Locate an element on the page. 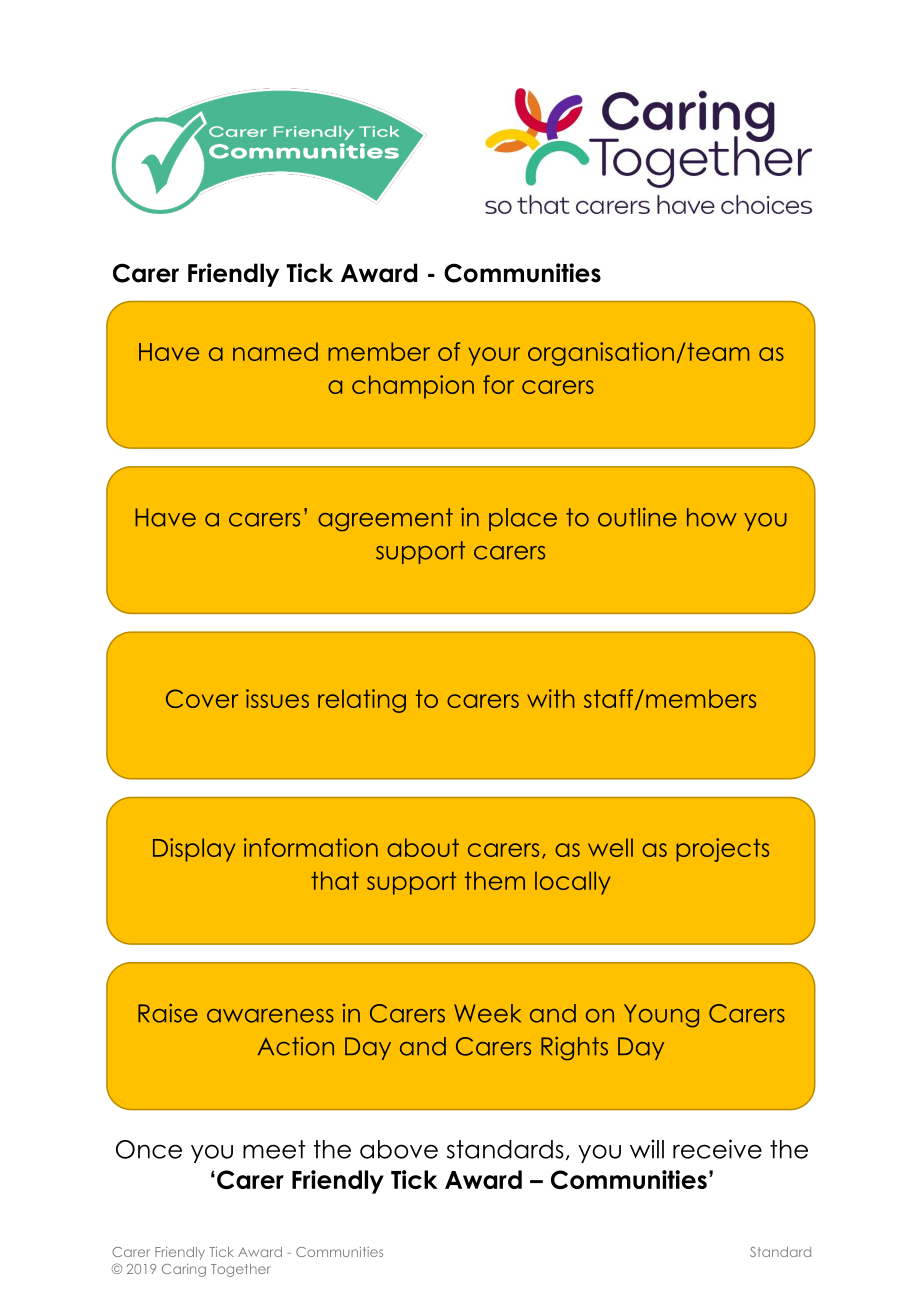  Week is located at coordinates (487, 1013).
